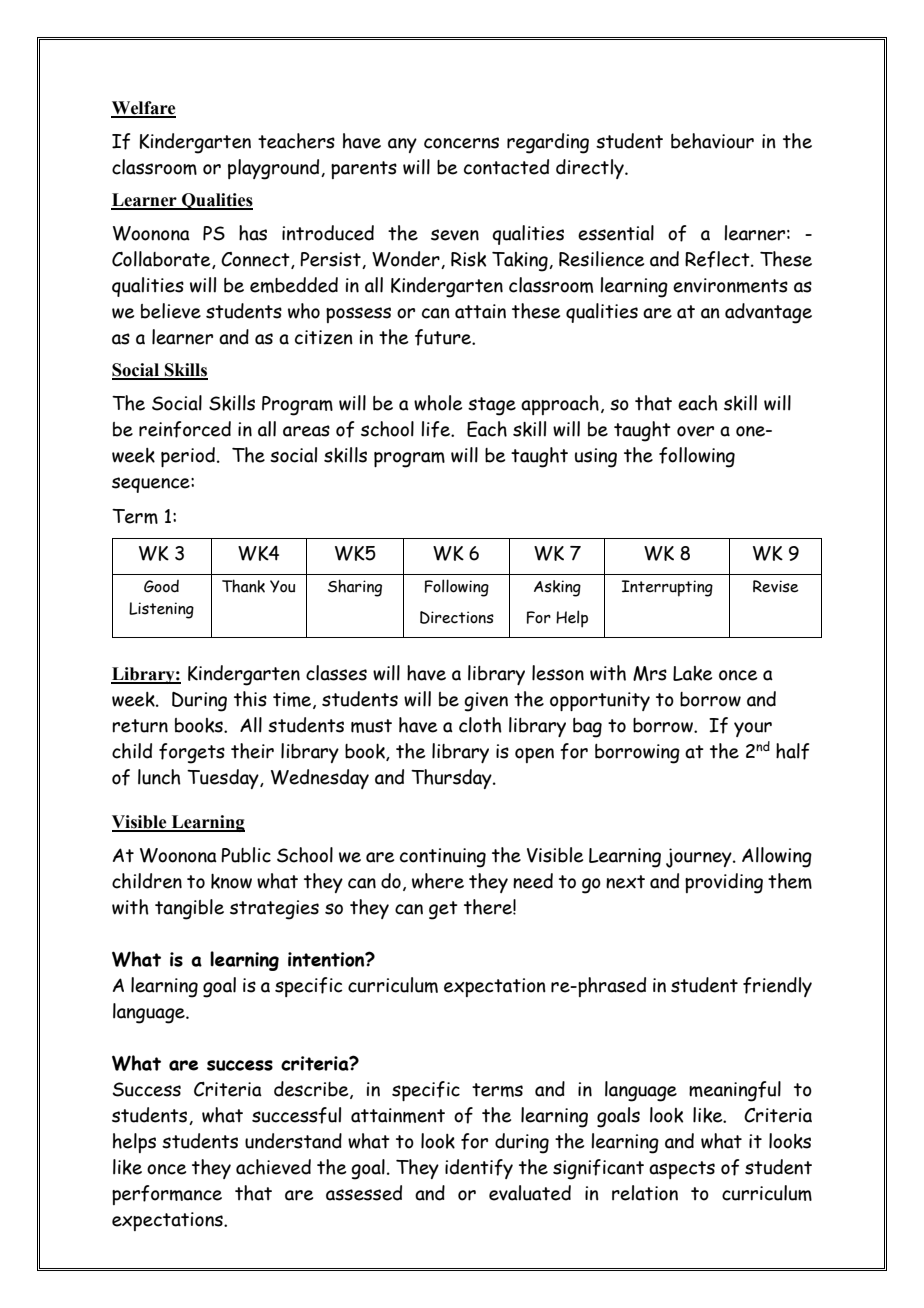 The width and height of the image is (924, 1308). Describe the element at coordinates (189, 909) in the image. I see `tangible` at that location.
